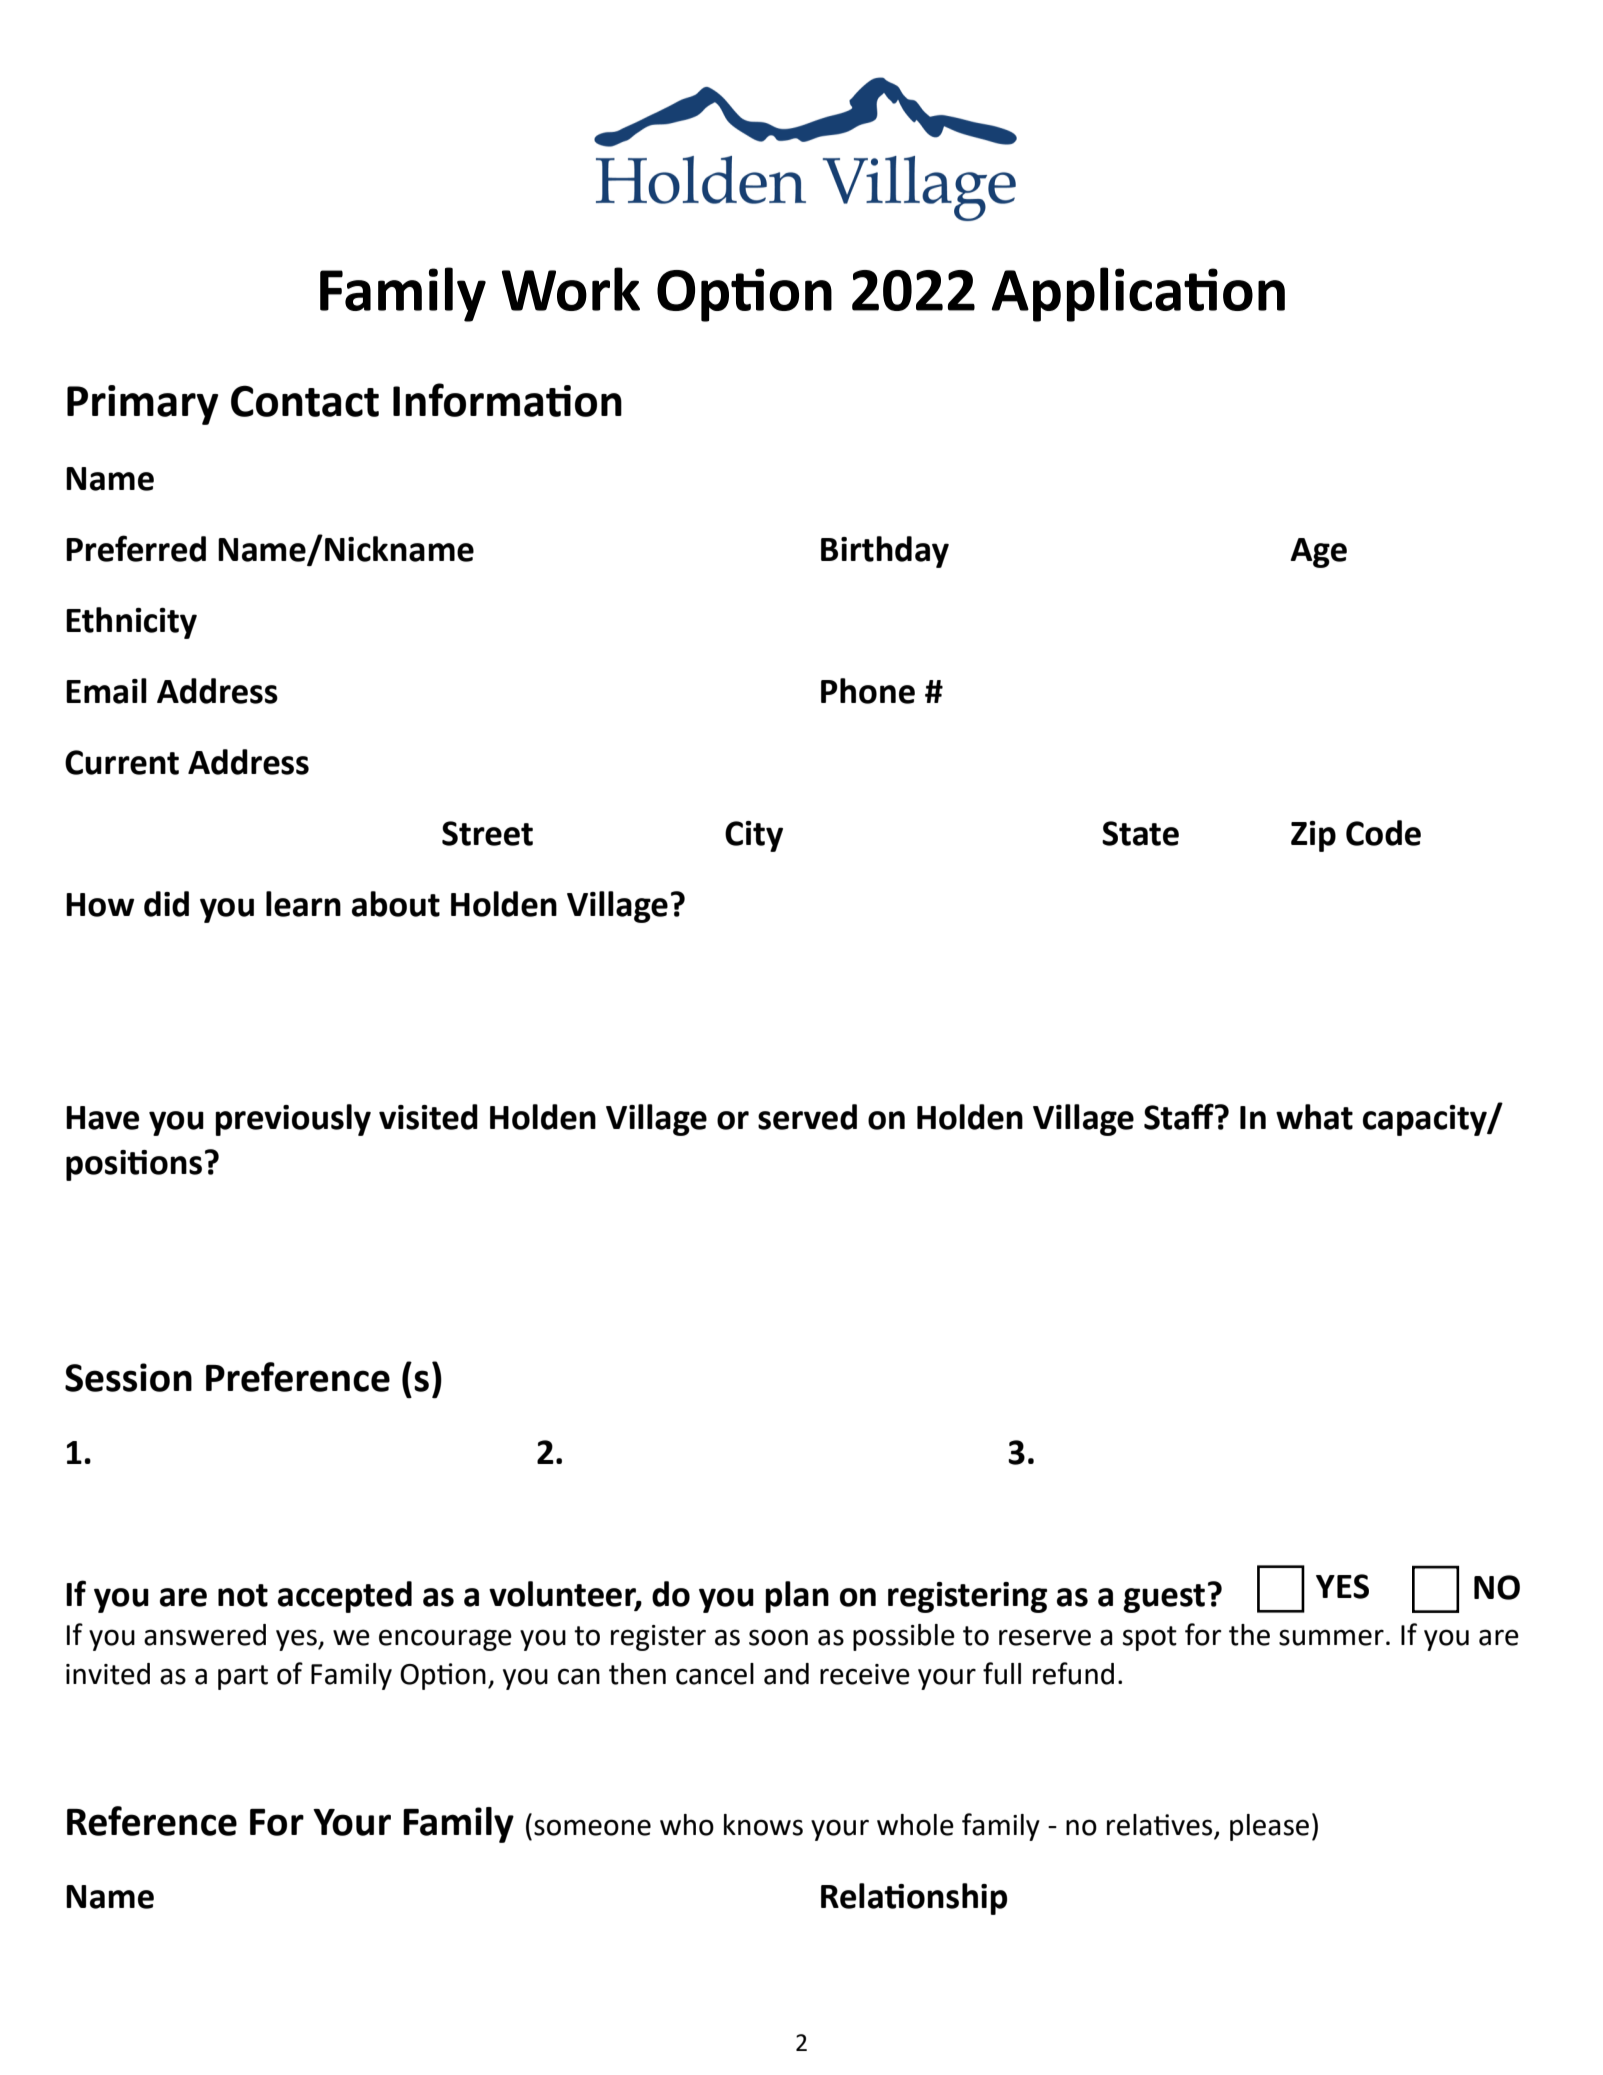 Image resolution: width=1603 pixels, height=2075 pixels. Describe the element at coordinates (128, 1377) in the document. I see `Session` at that location.
